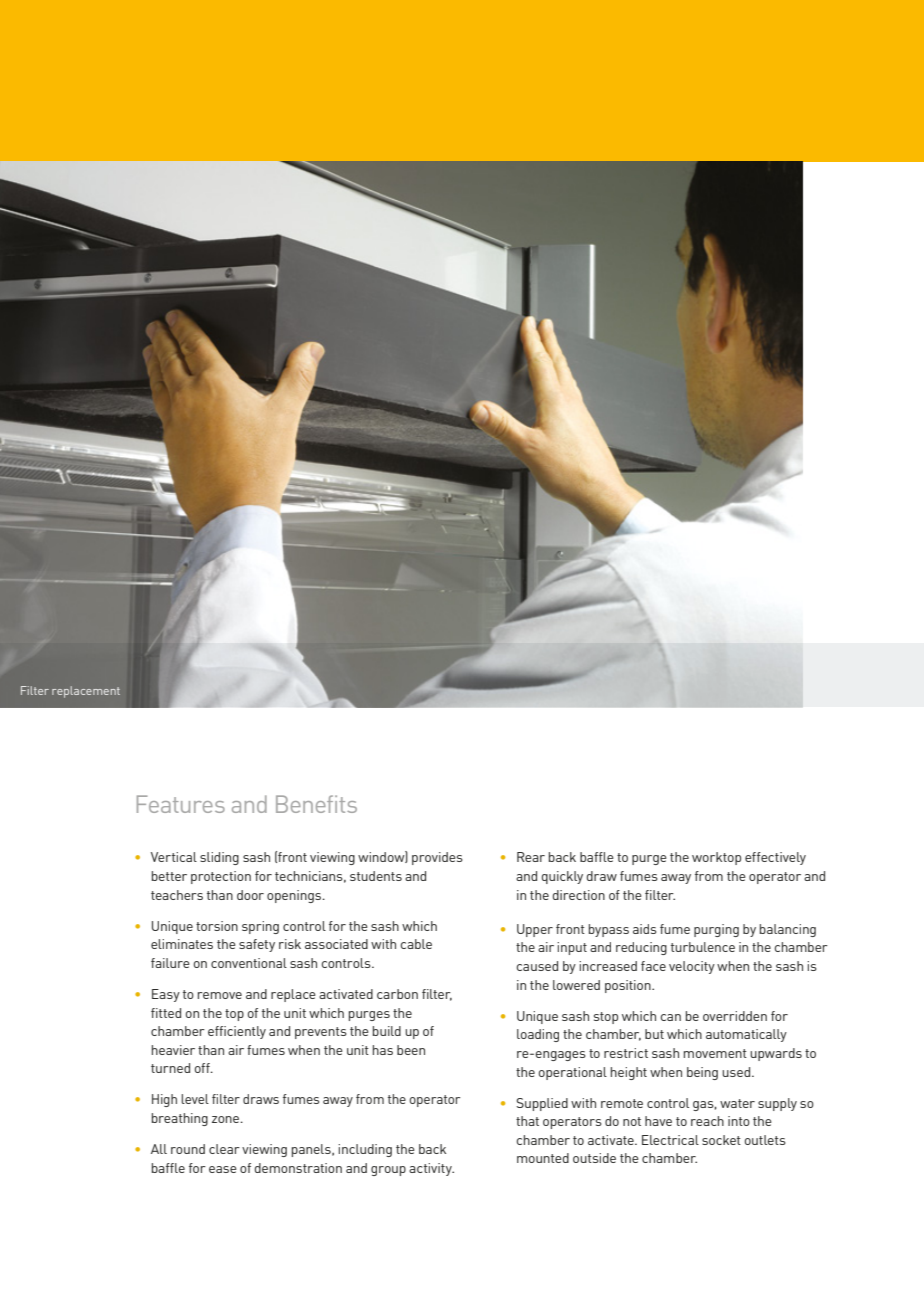 The width and height of the document is (924, 1305). Describe the element at coordinates (195, 1099) in the document. I see `level` at that location.
